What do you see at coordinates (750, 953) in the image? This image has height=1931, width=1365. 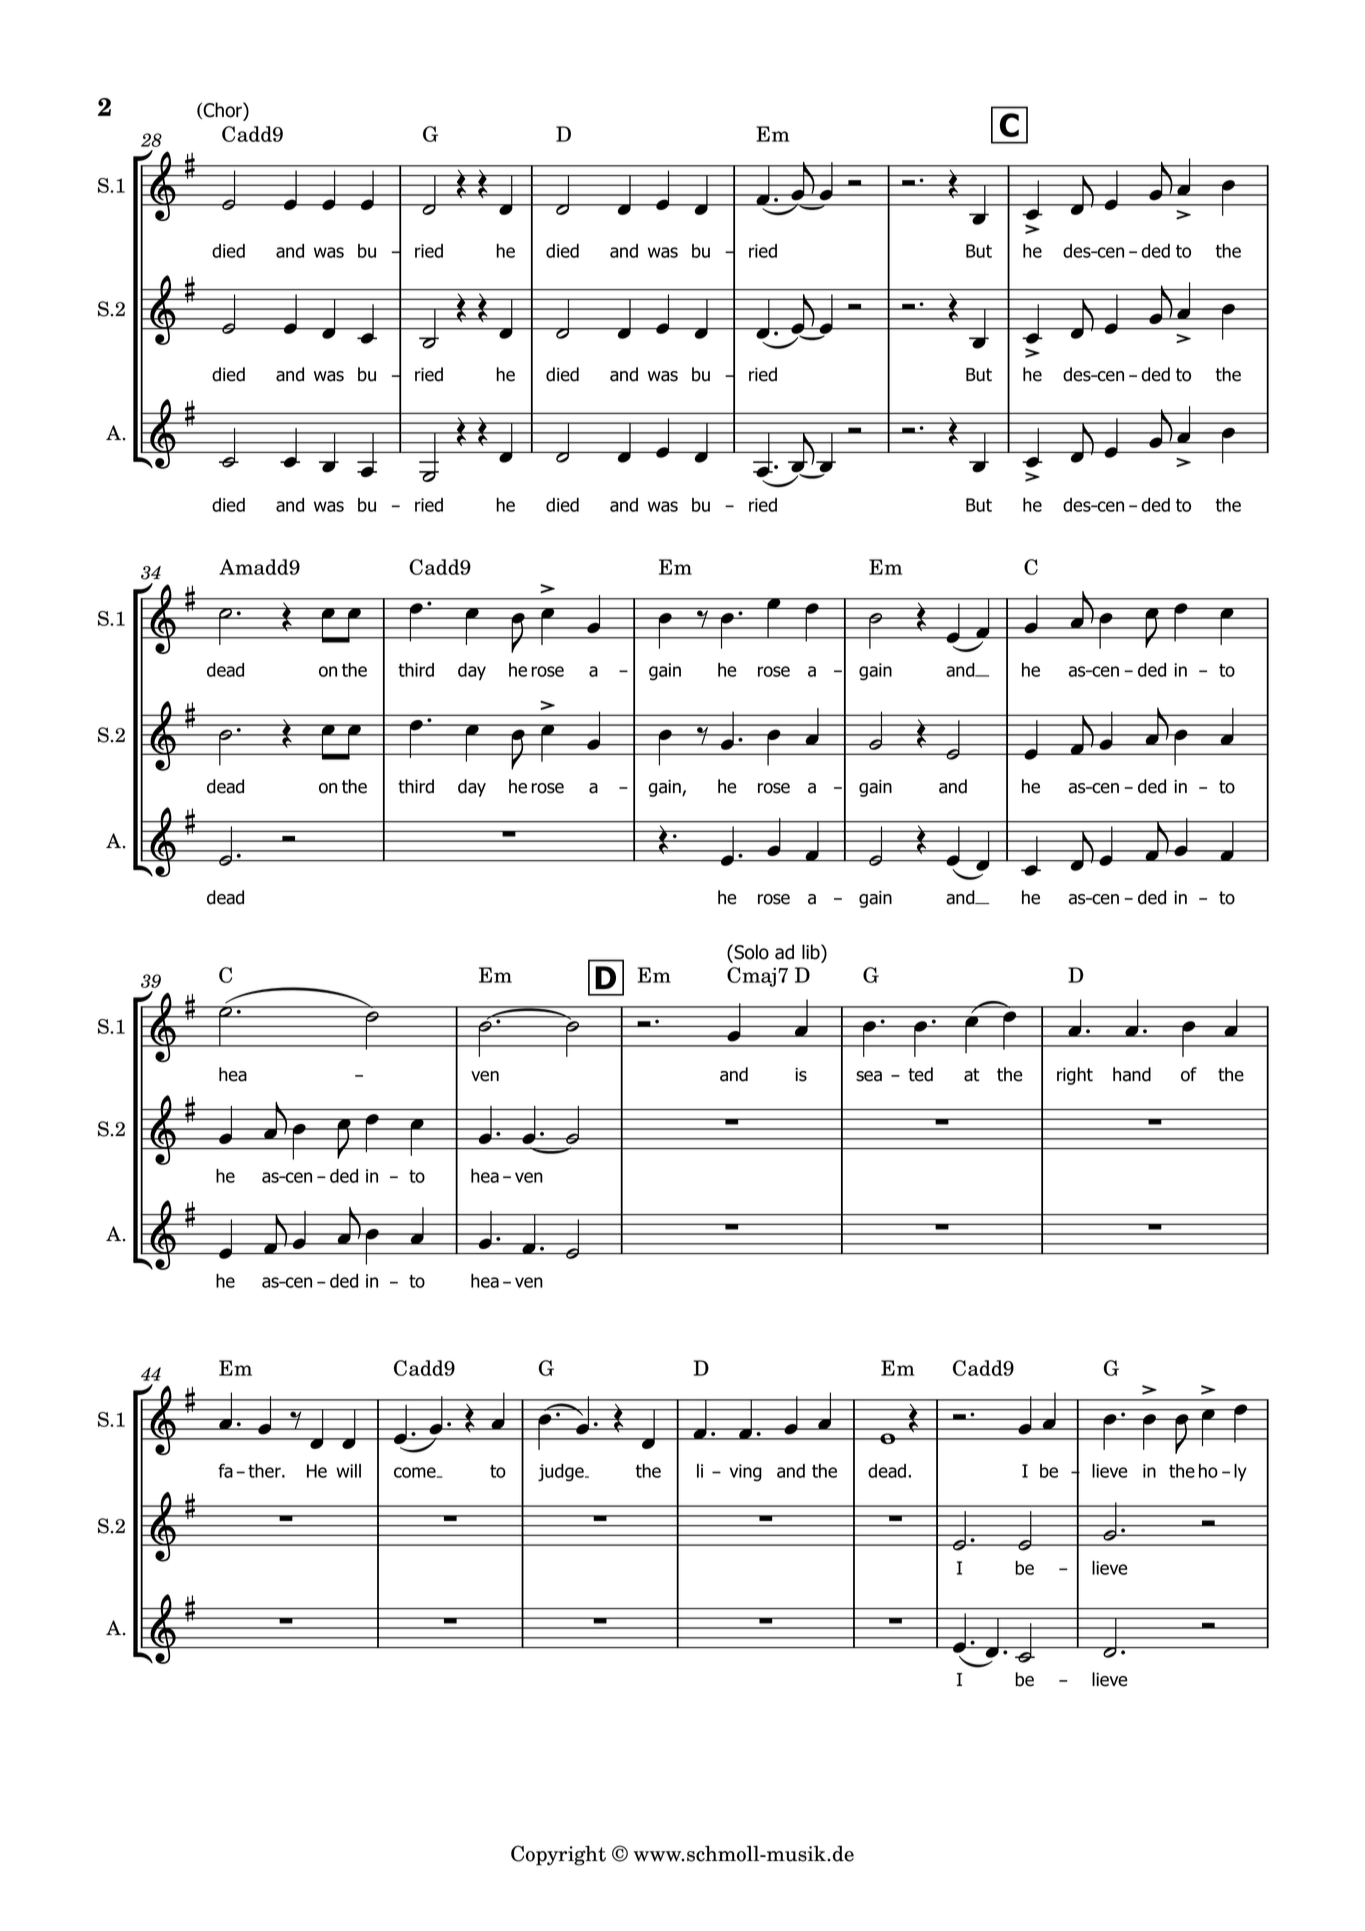 I see `Solo` at bounding box center [750, 953].
